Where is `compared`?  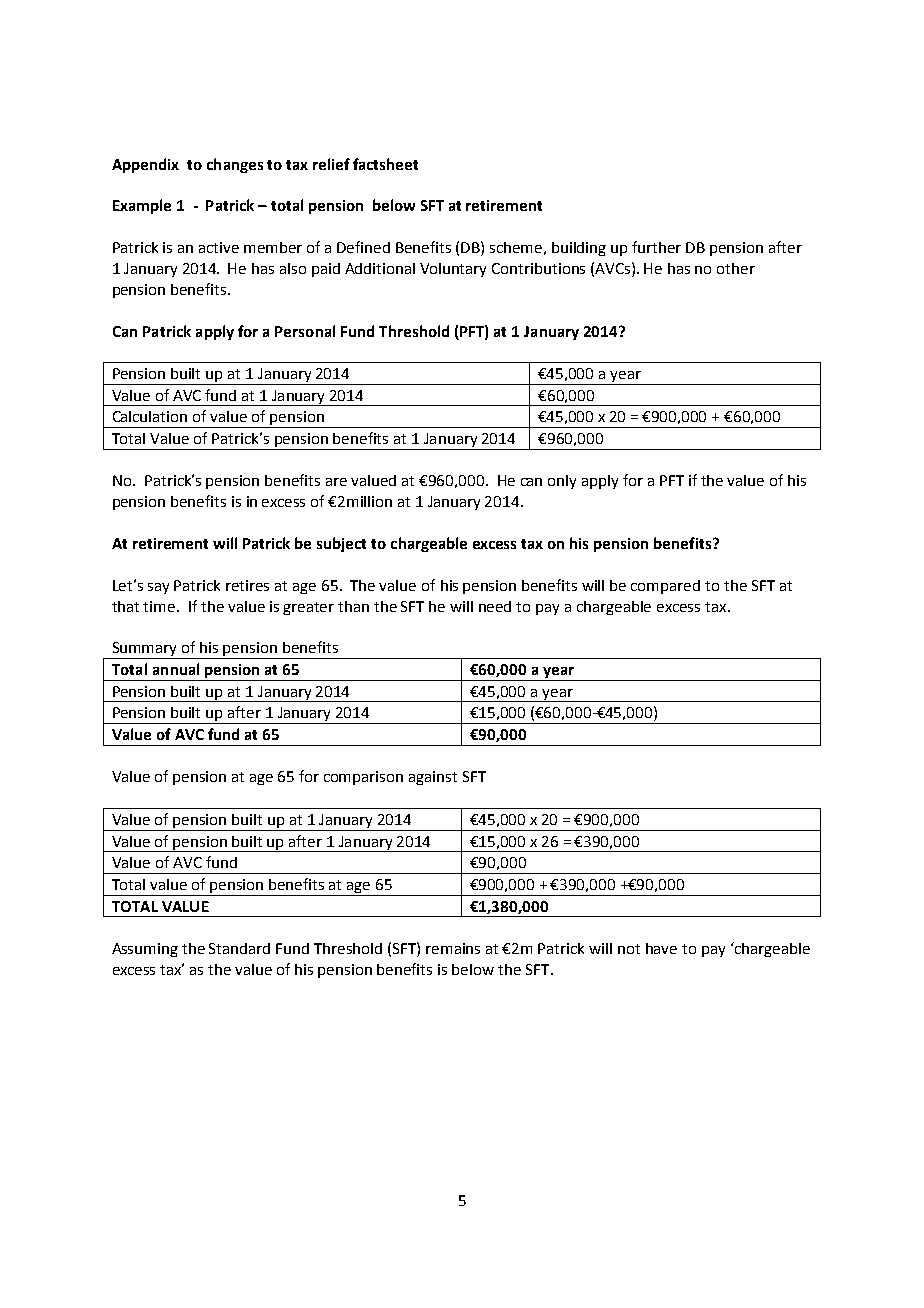 compared is located at coordinates (665, 587).
